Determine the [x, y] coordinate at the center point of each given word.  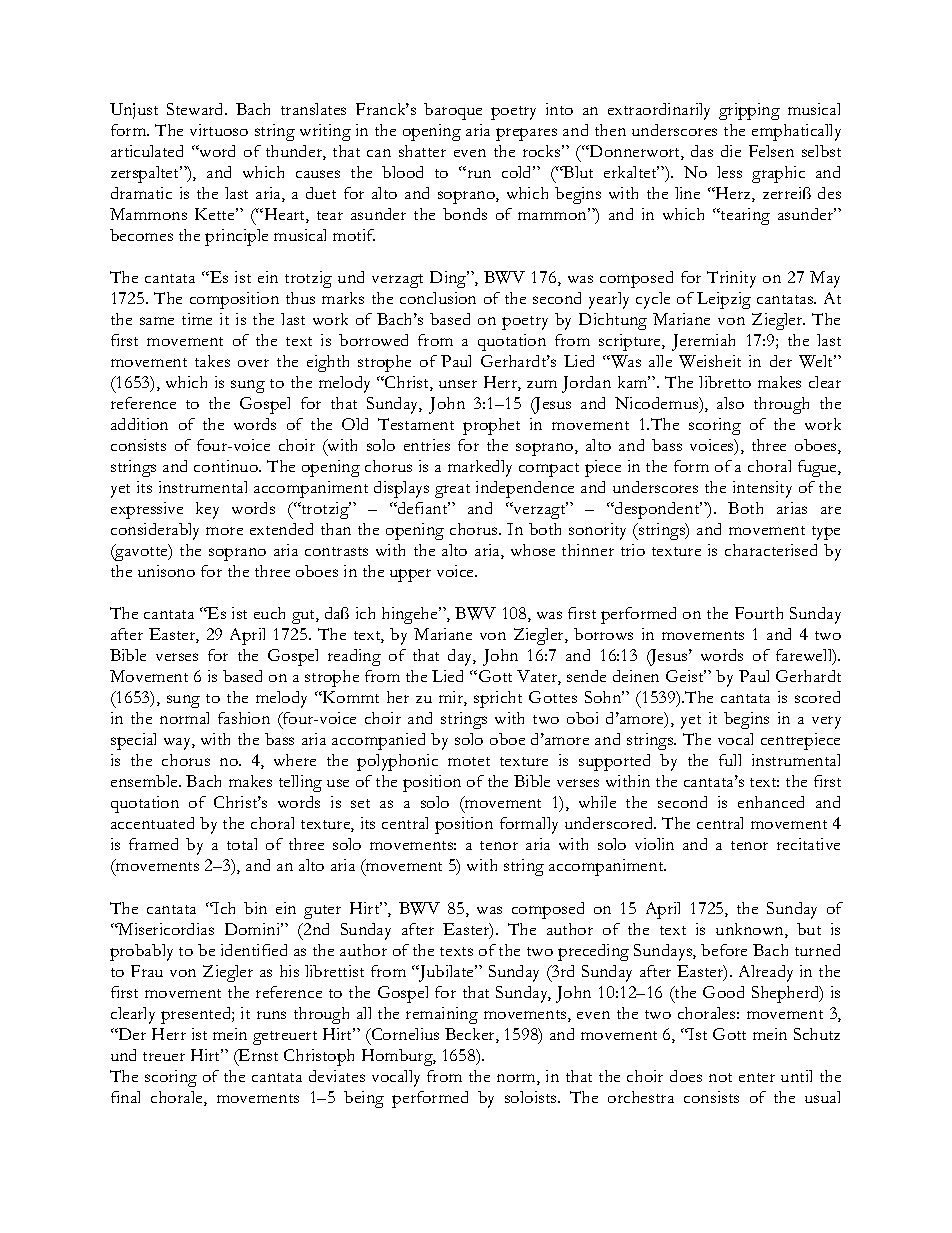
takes [212, 361]
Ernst [257, 1055]
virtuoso [219, 130]
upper [410, 575]
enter [757, 1077]
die [731, 151]
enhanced [771, 802]
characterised [771, 550]
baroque [453, 111]
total [242, 844]
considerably [155, 531]
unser [458, 384]
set [360, 803]
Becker [471, 1035]
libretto [725, 382]
